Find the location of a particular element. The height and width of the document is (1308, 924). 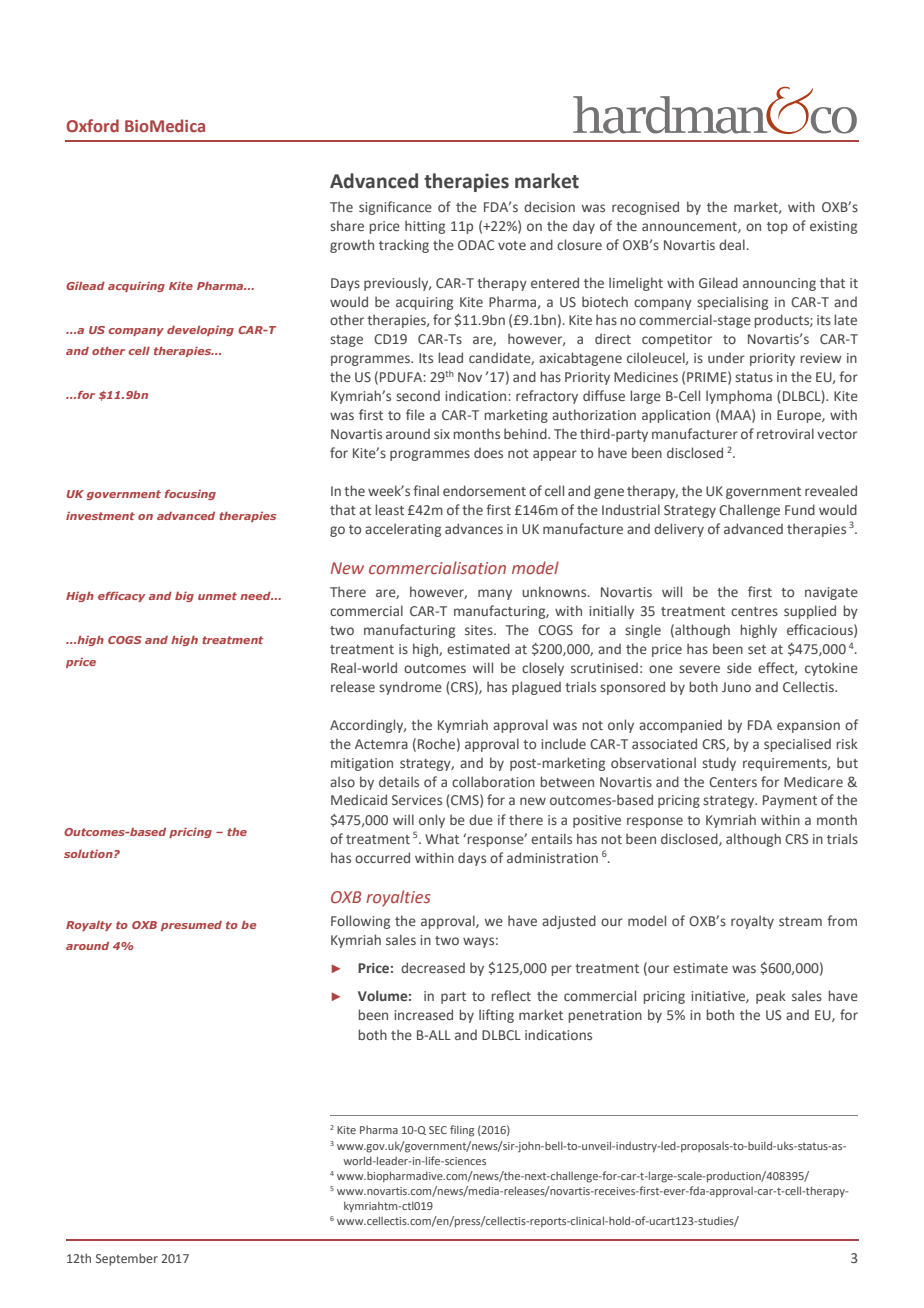

Juno is located at coordinates (736, 687).
